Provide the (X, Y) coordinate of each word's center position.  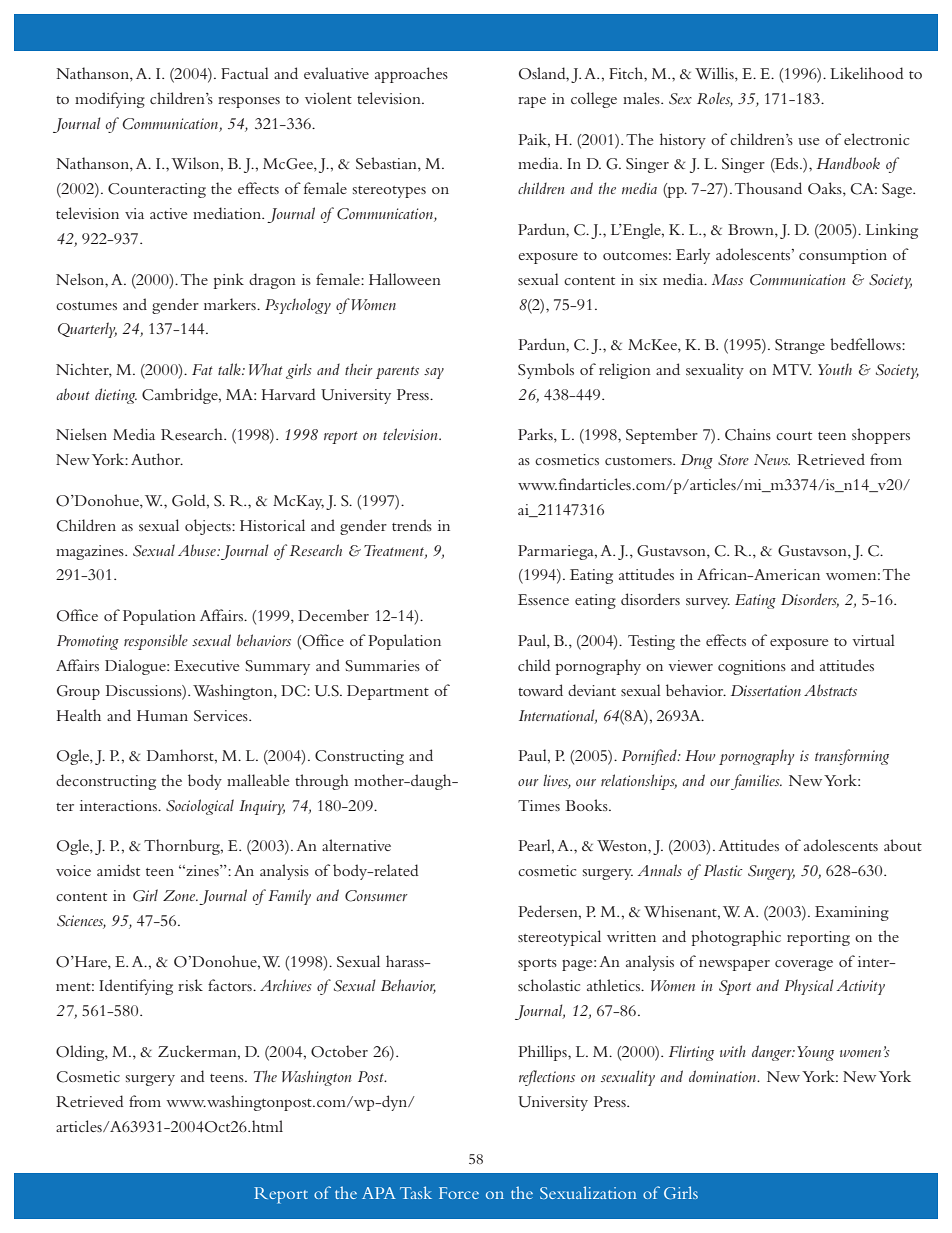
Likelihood (867, 73)
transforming (852, 757)
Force (459, 1193)
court (794, 436)
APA (379, 1193)
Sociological (200, 807)
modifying (110, 100)
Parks (536, 435)
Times (539, 805)
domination (724, 1076)
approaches (411, 75)
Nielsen (81, 434)
